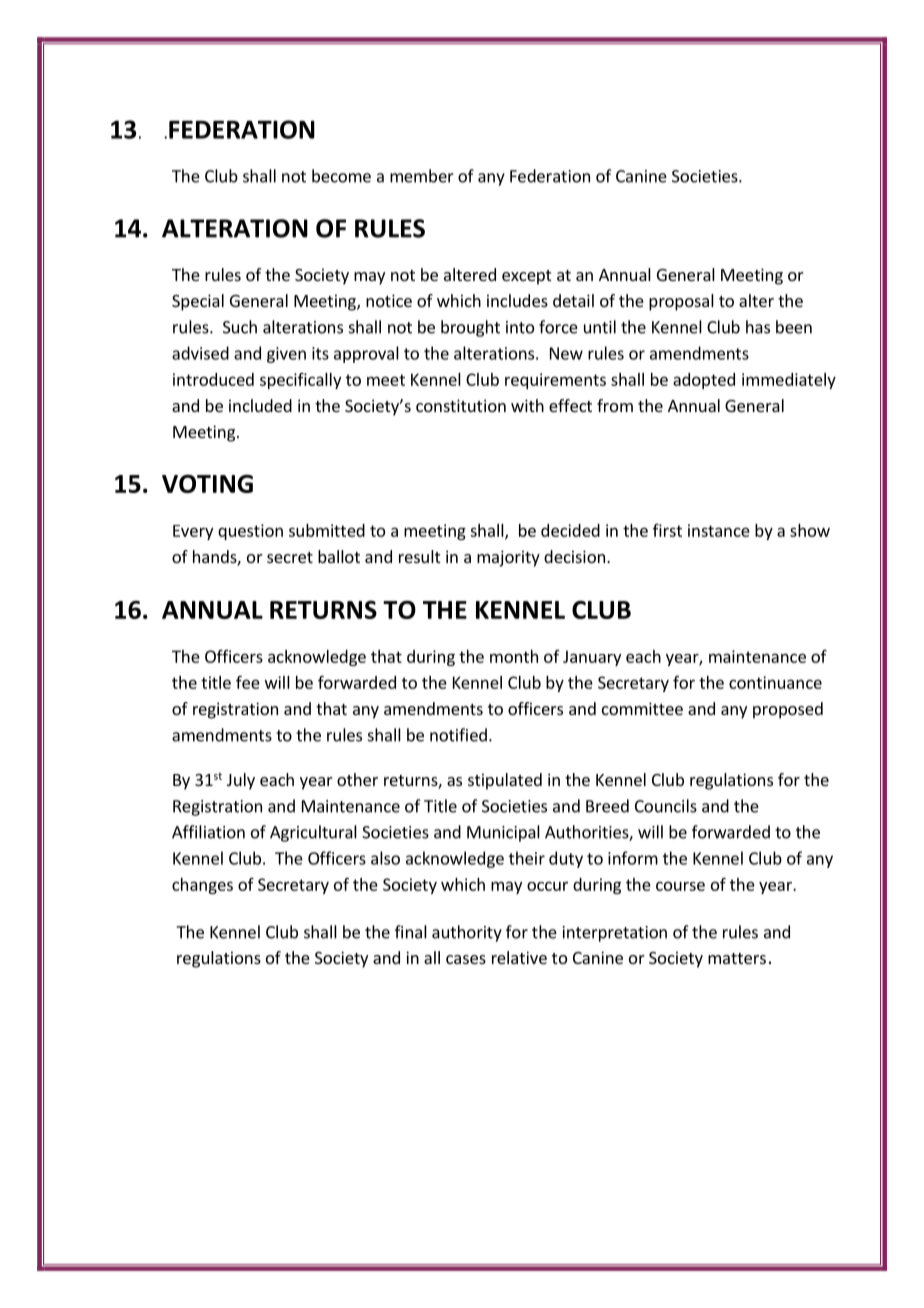 The width and height of the image is (924, 1308). What do you see at coordinates (505, 781) in the image?
I see `stipulated` at bounding box center [505, 781].
